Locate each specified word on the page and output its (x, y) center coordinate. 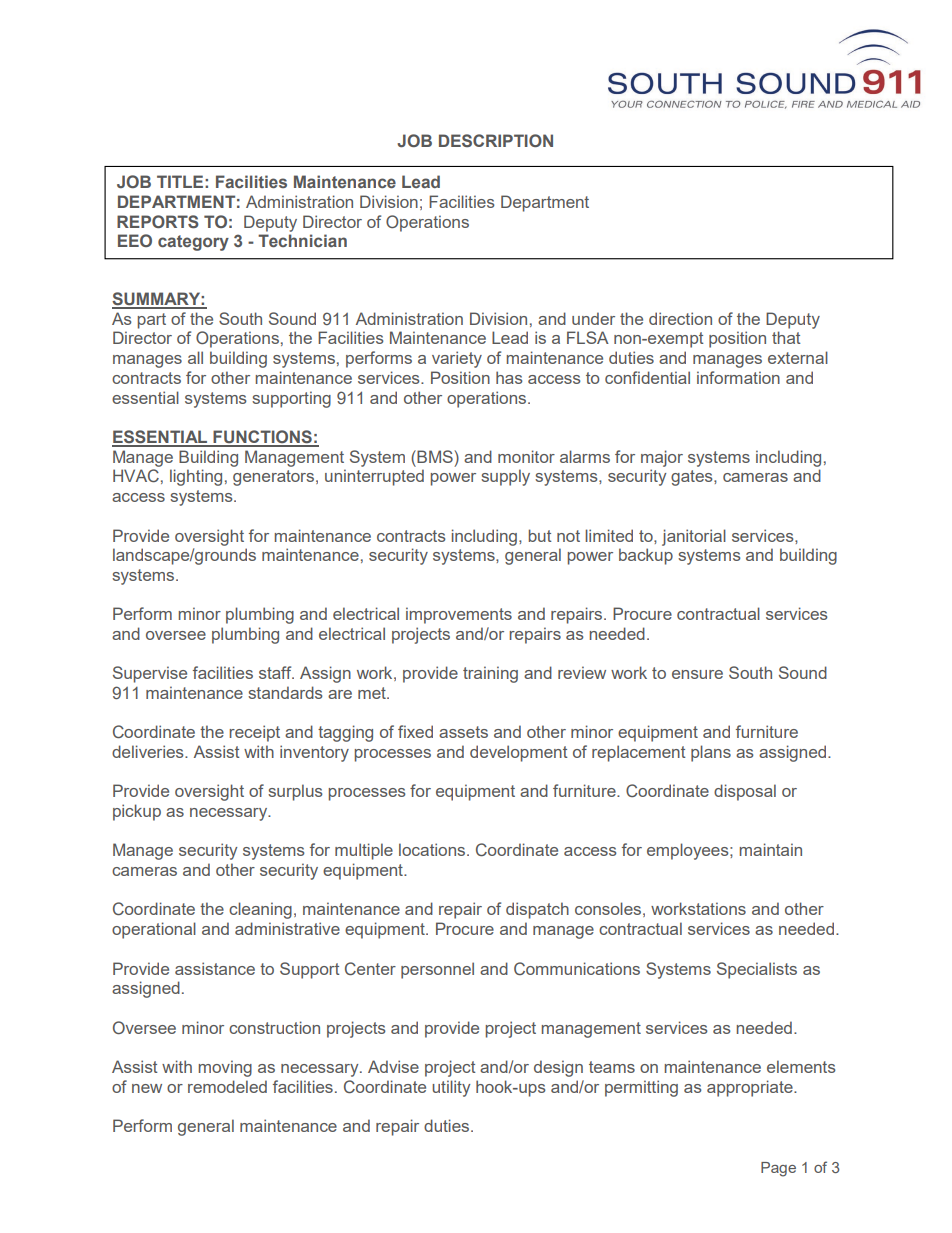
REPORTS (158, 221)
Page (778, 1169)
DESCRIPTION (496, 140)
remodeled (227, 1086)
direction (680, 318)
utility (451, 1088)
